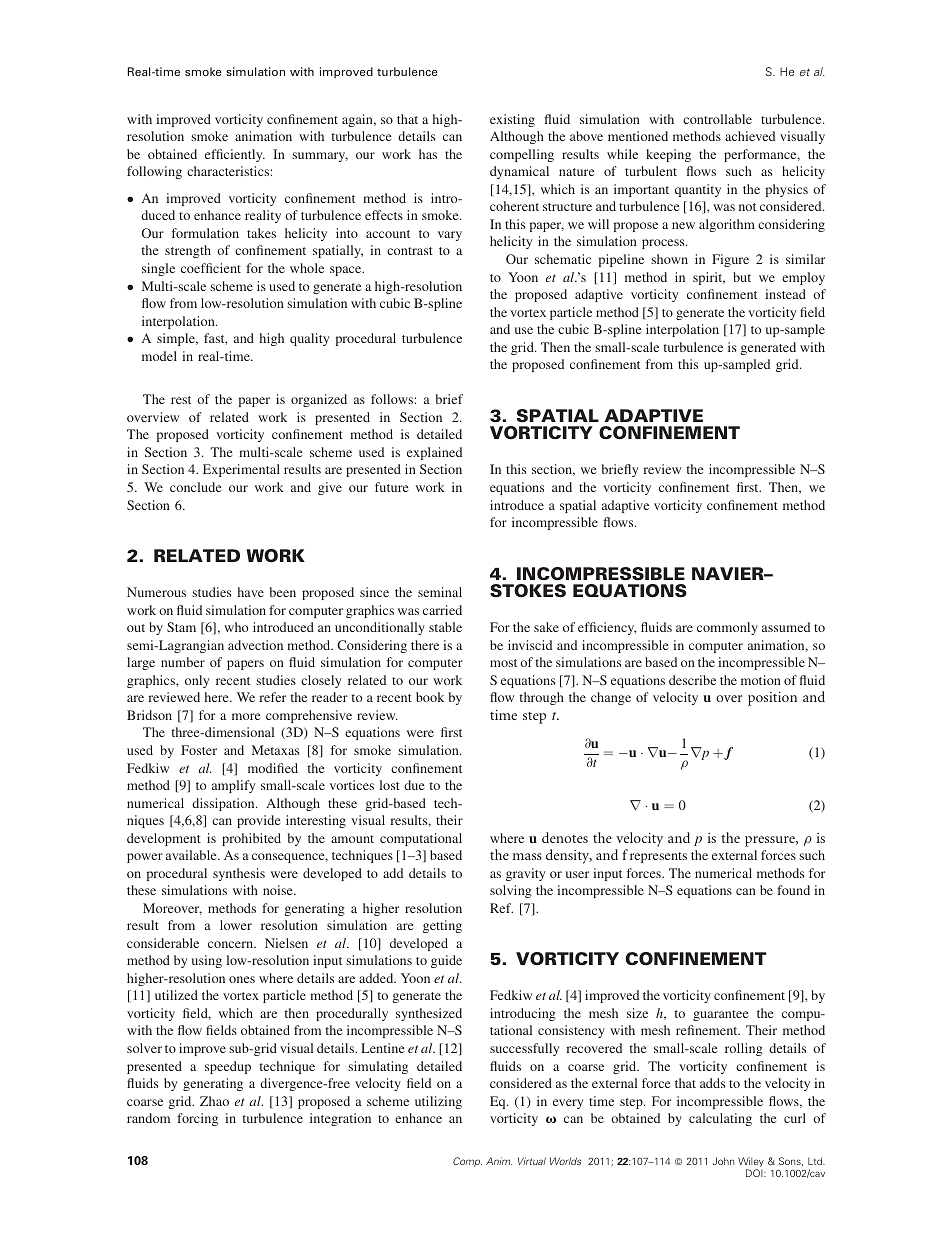  Describe the element at coordinates (445, 627) in the image. I see `stable` at that location.
